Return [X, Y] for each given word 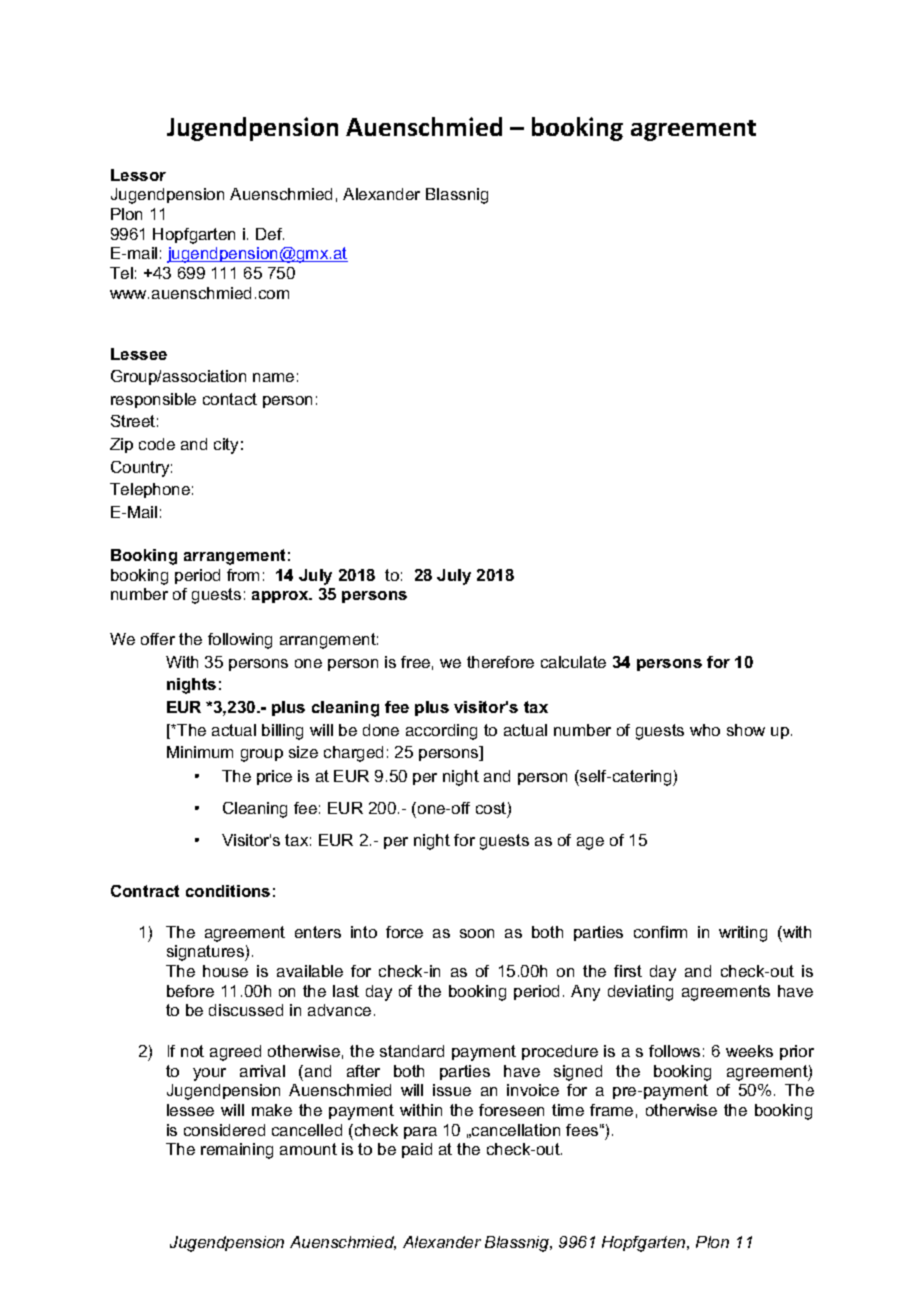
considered [224, 1130]
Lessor [138, 175]
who [705, 730]
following [240, 641]
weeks [749, 1051]
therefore [500, 662]
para [420, 1133]
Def [270, 234]
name [273, 377]
